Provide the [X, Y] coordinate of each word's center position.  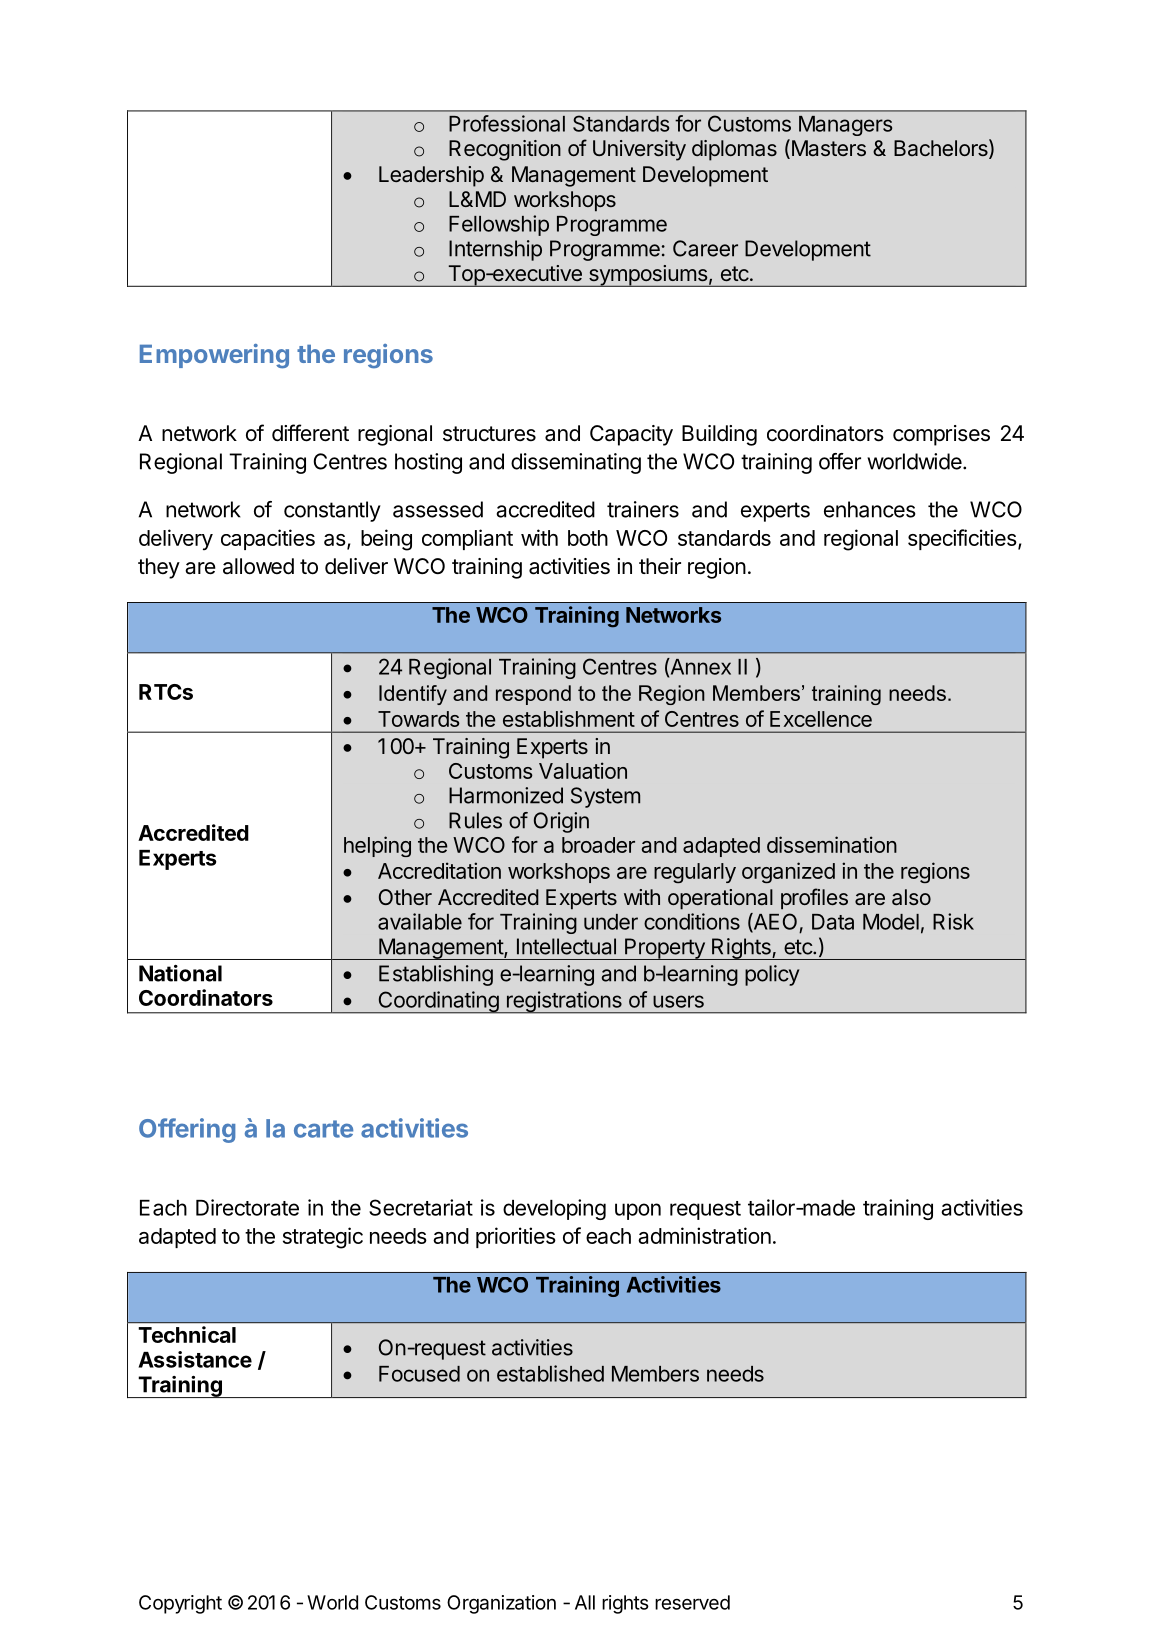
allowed [258, 566]
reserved [692, 1602]
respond [533, 695]
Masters [827, 149]
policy [772, 975]
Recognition [505, 150]
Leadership [431, 176]
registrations [564, 1002]
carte [323, 1129]
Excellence [821, 719]
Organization [501, 1604]
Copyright [180, 1604]
